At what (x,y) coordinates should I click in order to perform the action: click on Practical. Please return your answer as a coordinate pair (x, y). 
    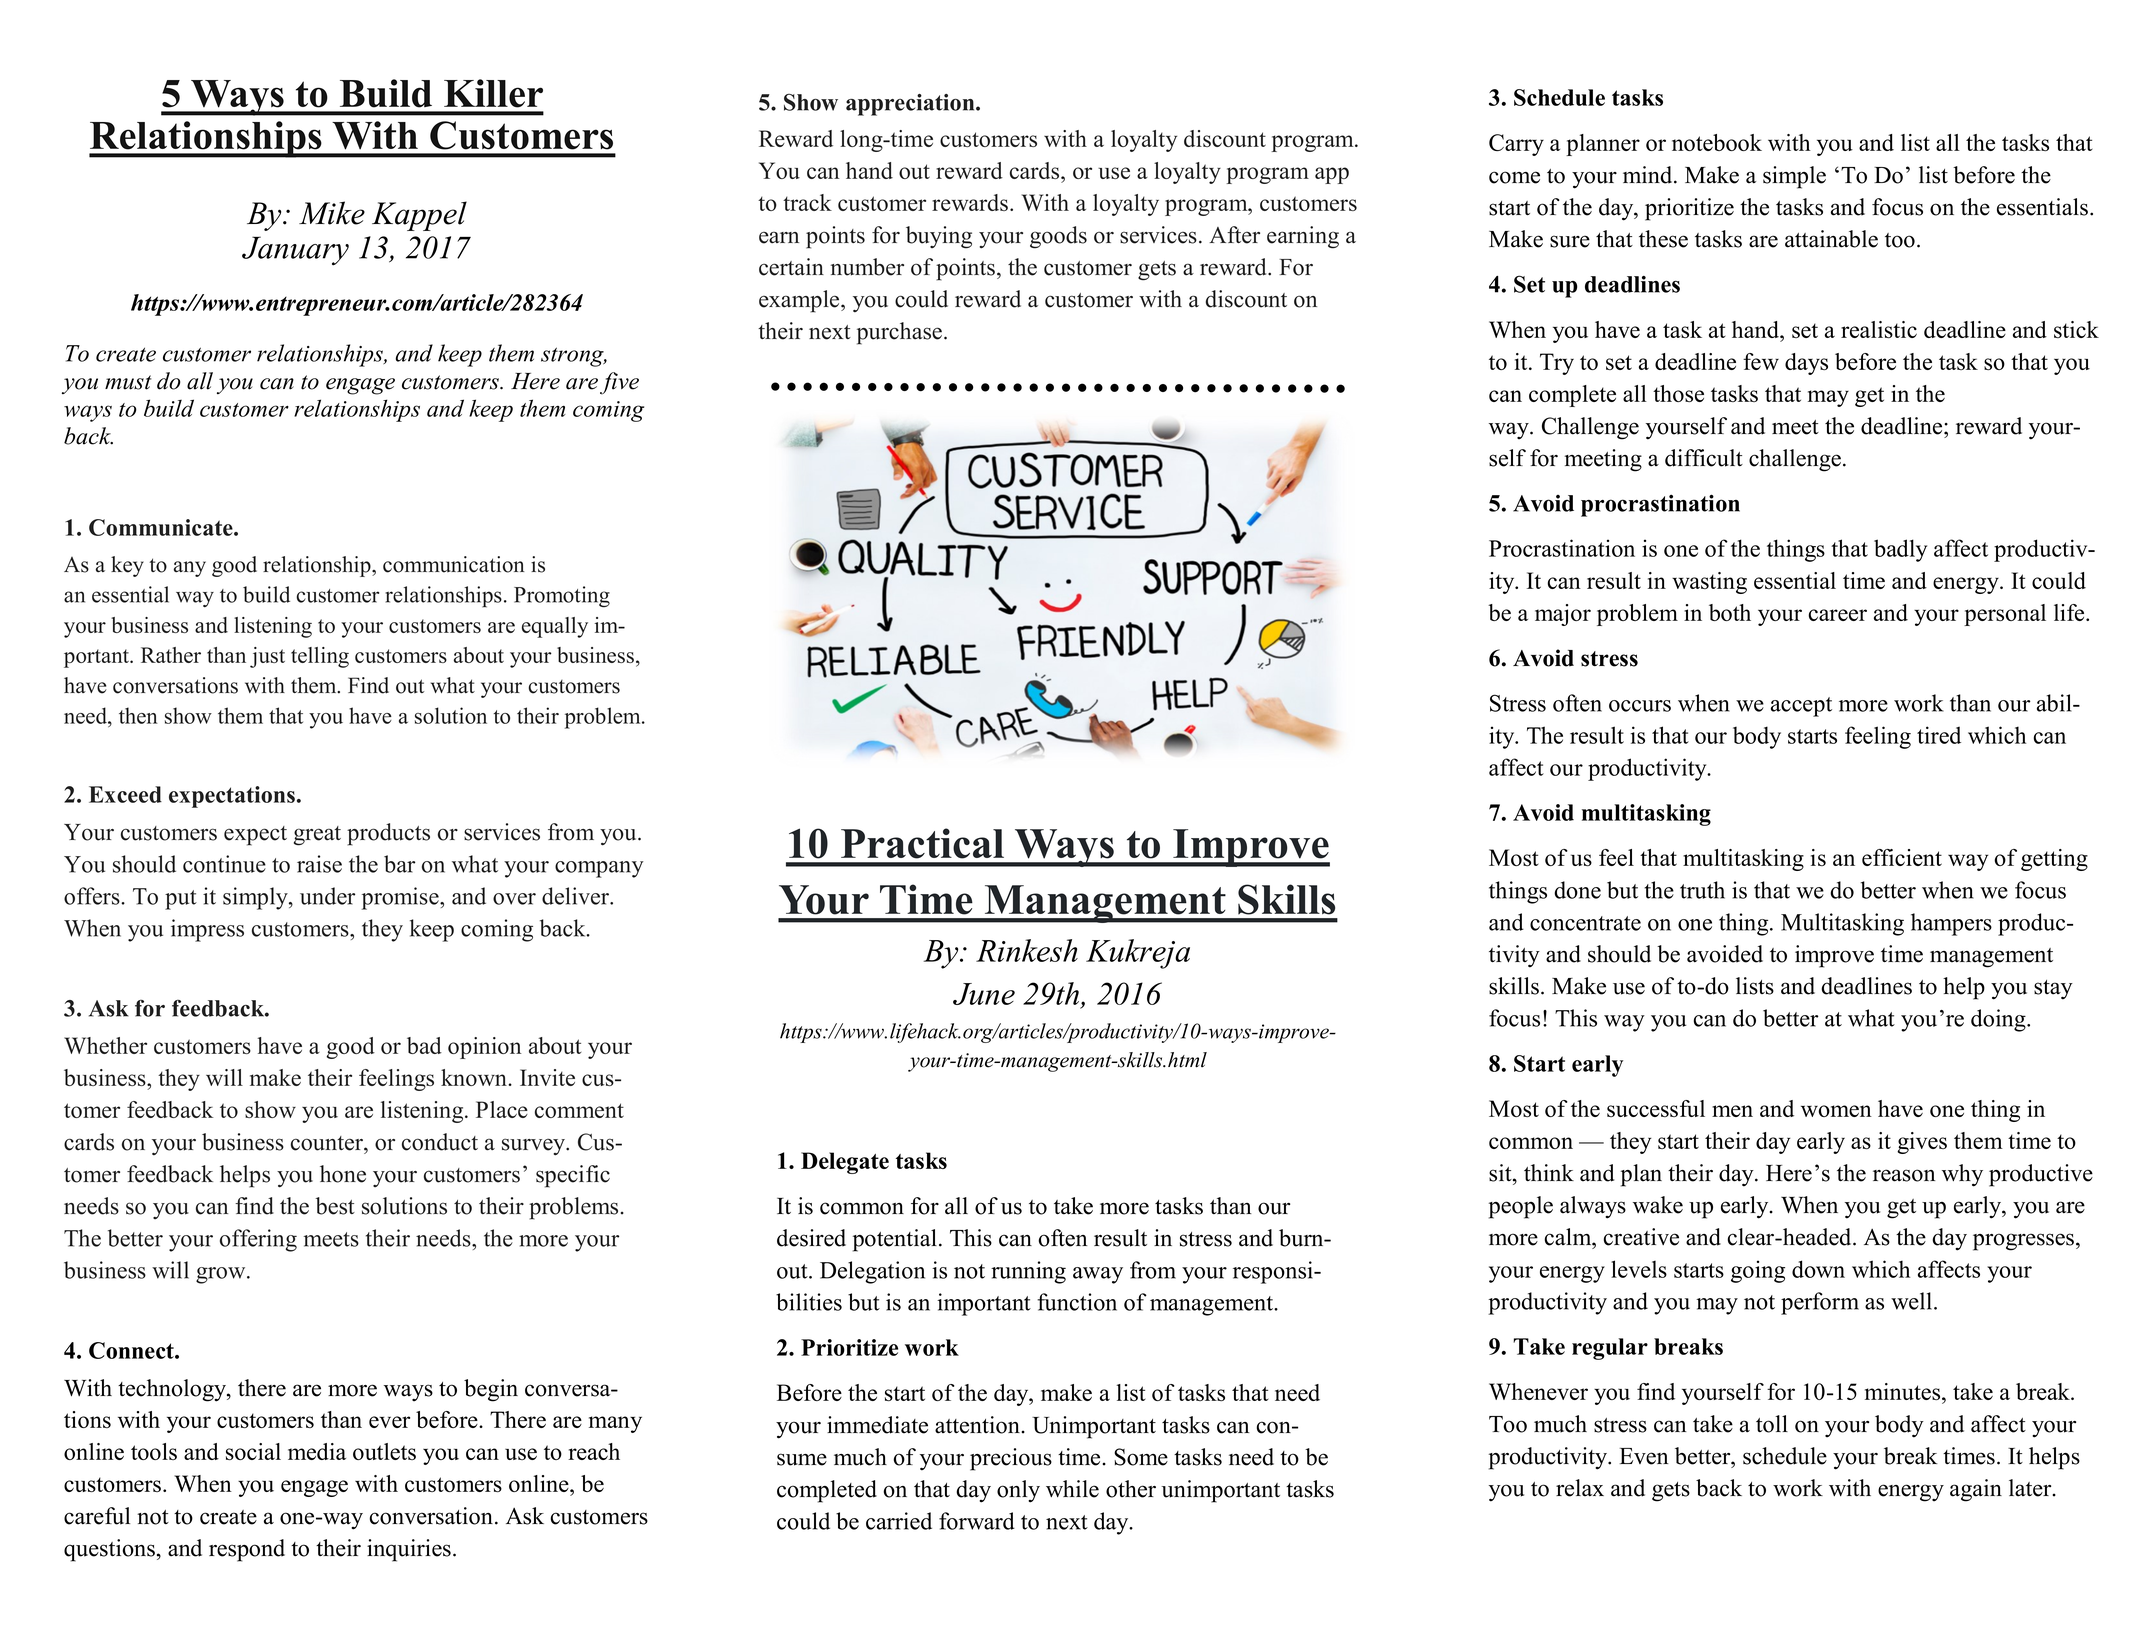
    Looking at the image, I should click on (922, 843).
